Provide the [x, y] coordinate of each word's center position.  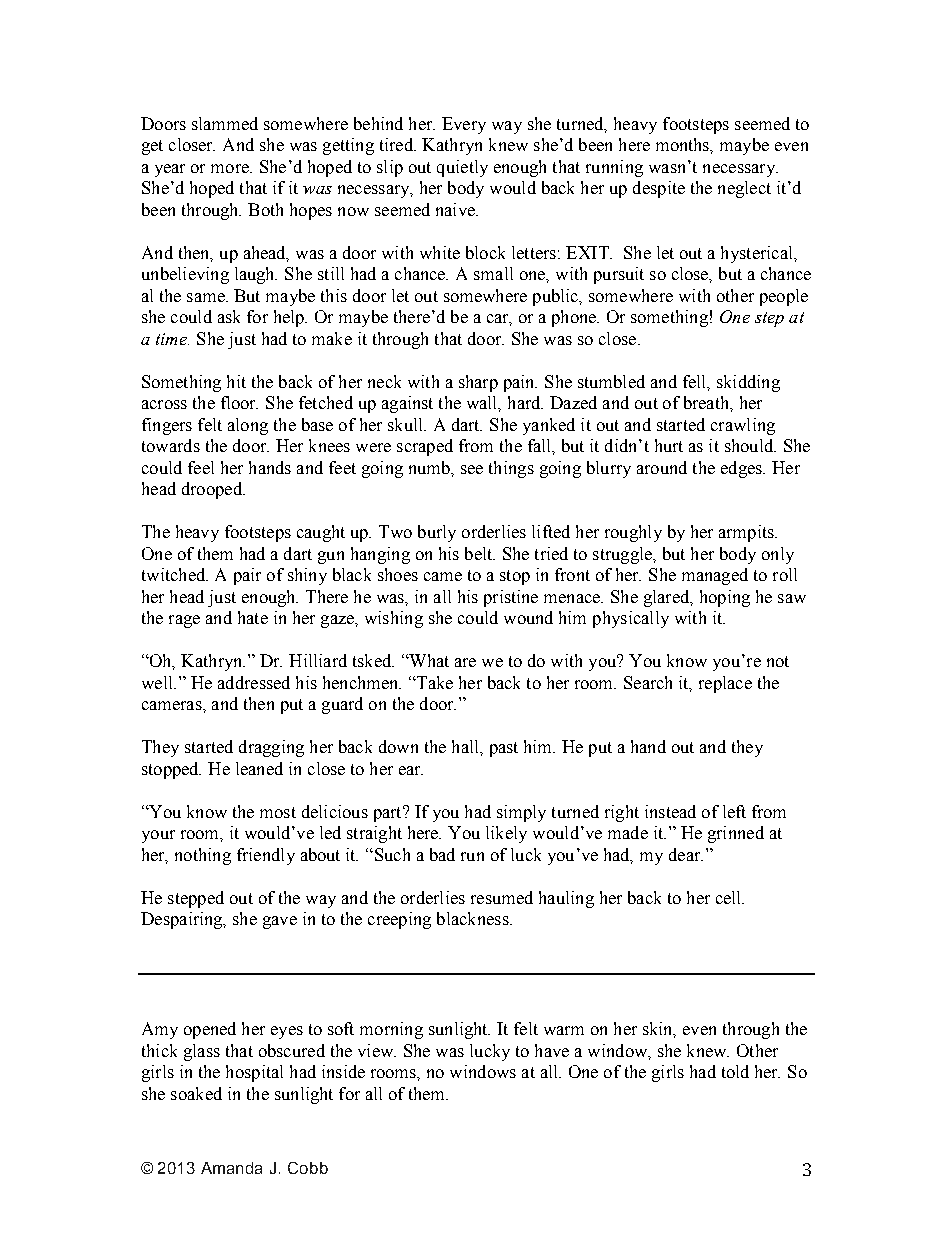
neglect [744, 189]
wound [528, 617]
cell [730, 897]
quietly [462, 168]
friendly [266, 856]
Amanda [231, 1168]
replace [725, 684]
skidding [748, 383]
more [231, 168]
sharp [478, 383]
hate [253, 617]
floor [239, 402]
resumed [502, 897]
